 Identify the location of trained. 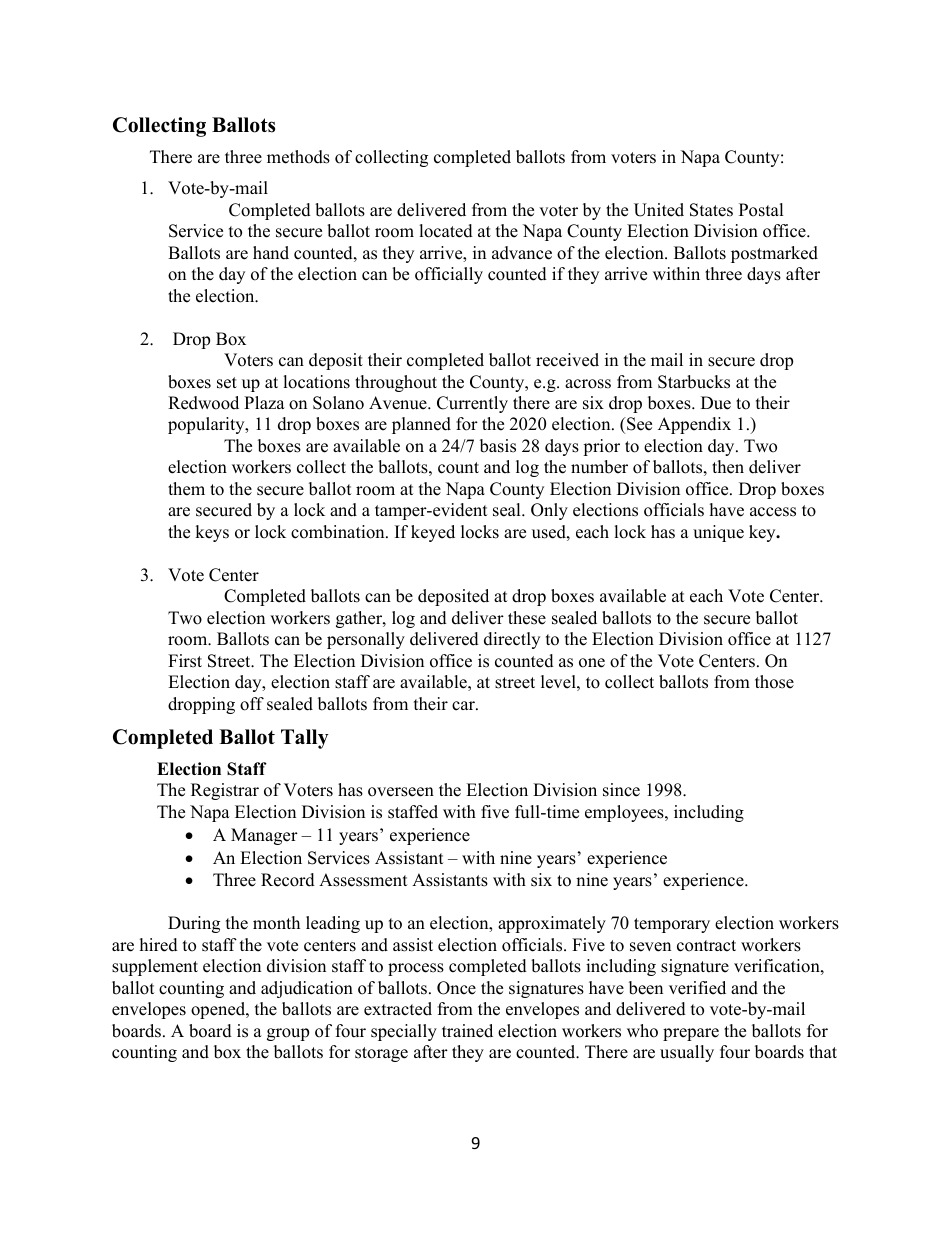
(467, 1031).
